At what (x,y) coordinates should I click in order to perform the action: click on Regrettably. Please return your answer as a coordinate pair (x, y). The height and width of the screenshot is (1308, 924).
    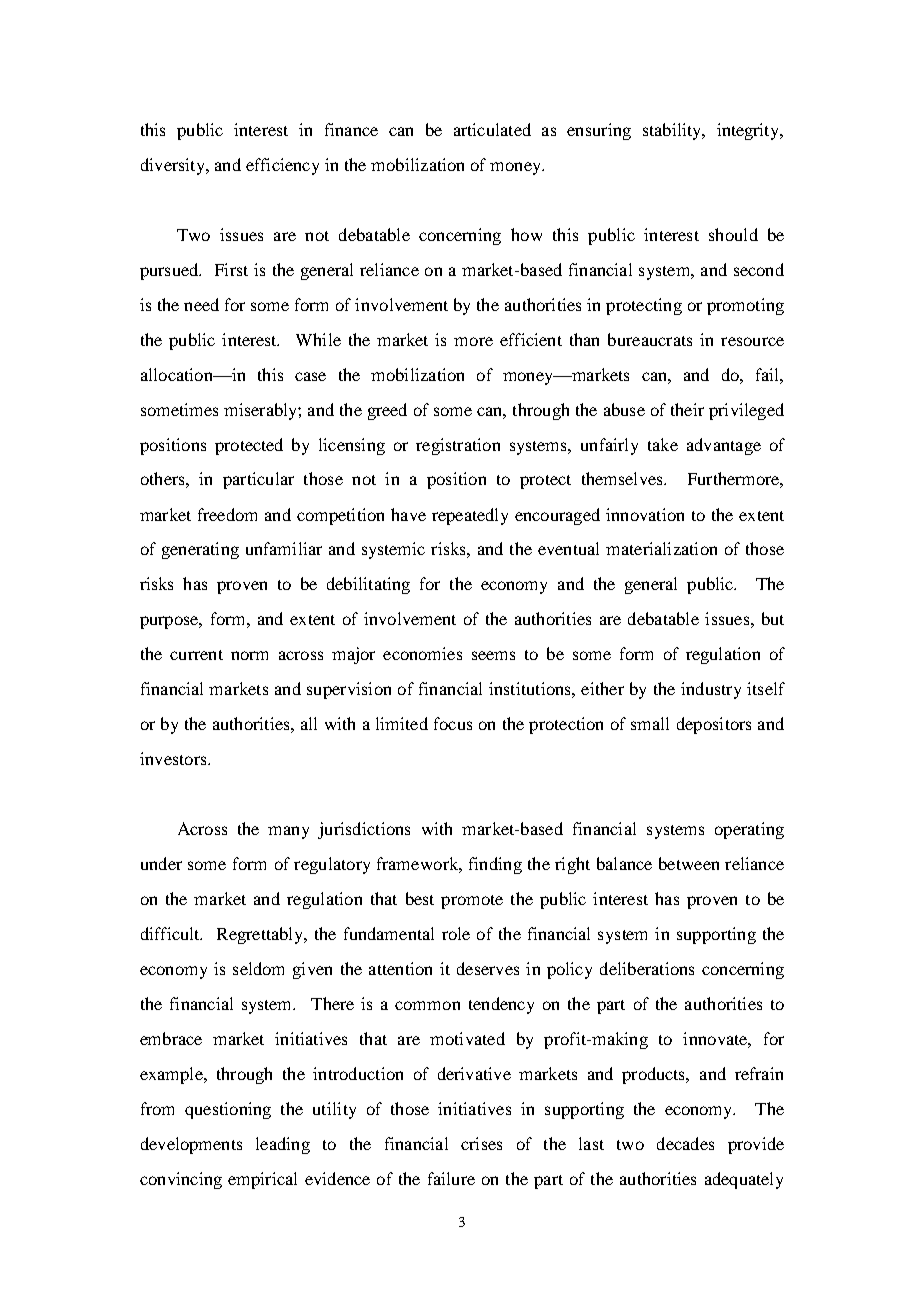
    Looking at the image, I should click on (261, 935).
